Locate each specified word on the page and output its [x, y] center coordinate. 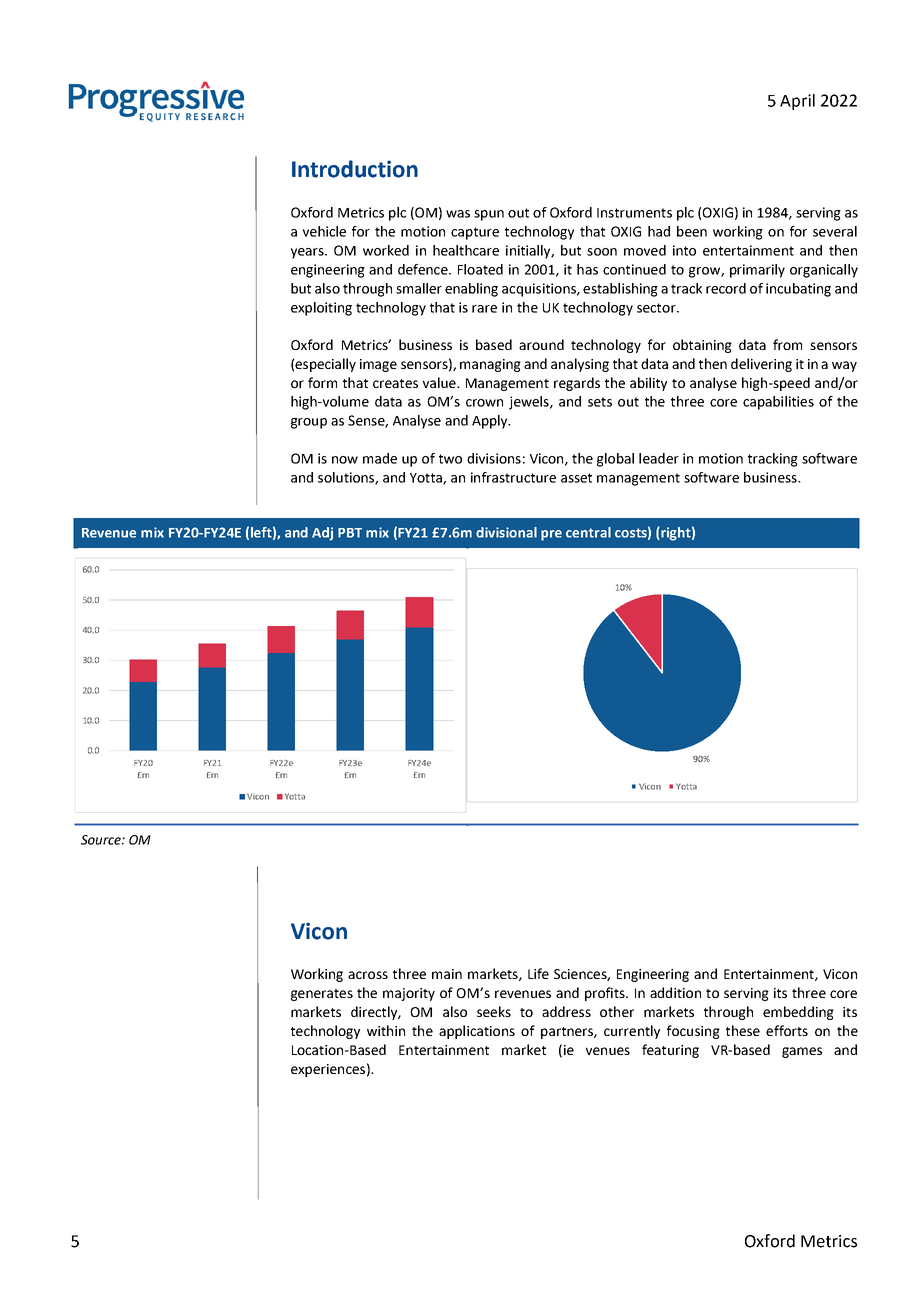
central [588, 532]
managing [490, 365]
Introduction [355, 169]
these [743, 1030]
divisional [506, 532]
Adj [322, 534]
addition [675, 992]
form [322, 382]
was [458, 214]
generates [322, 995]
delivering [761, 365]
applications [477, 1032]
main [447, 974]
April [797, 102]
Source [102, 840]
